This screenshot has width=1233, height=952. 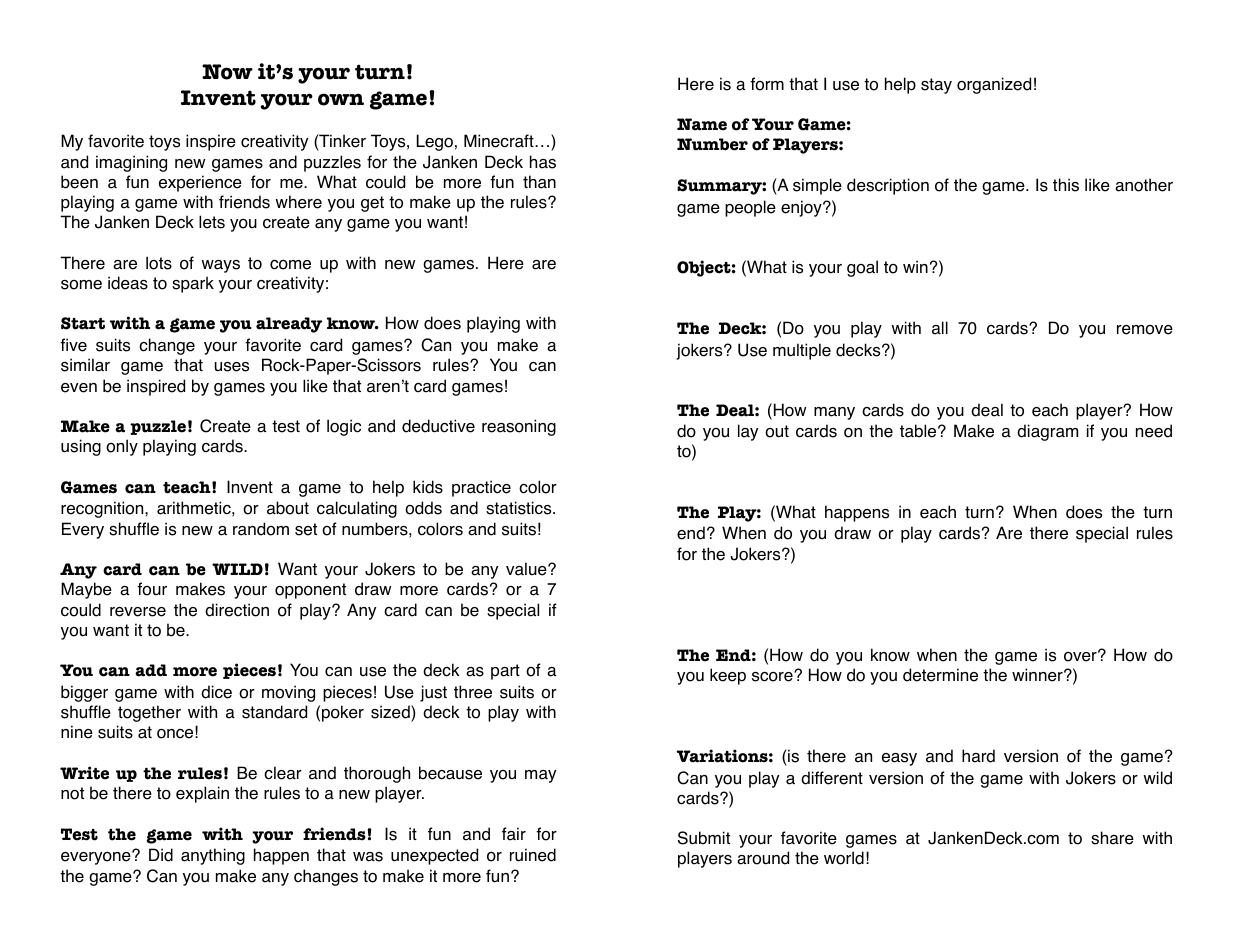 What do you see at coordinates (520, 508) in the screenshot?
I see `statistics` at bounding box center [520, 508].
